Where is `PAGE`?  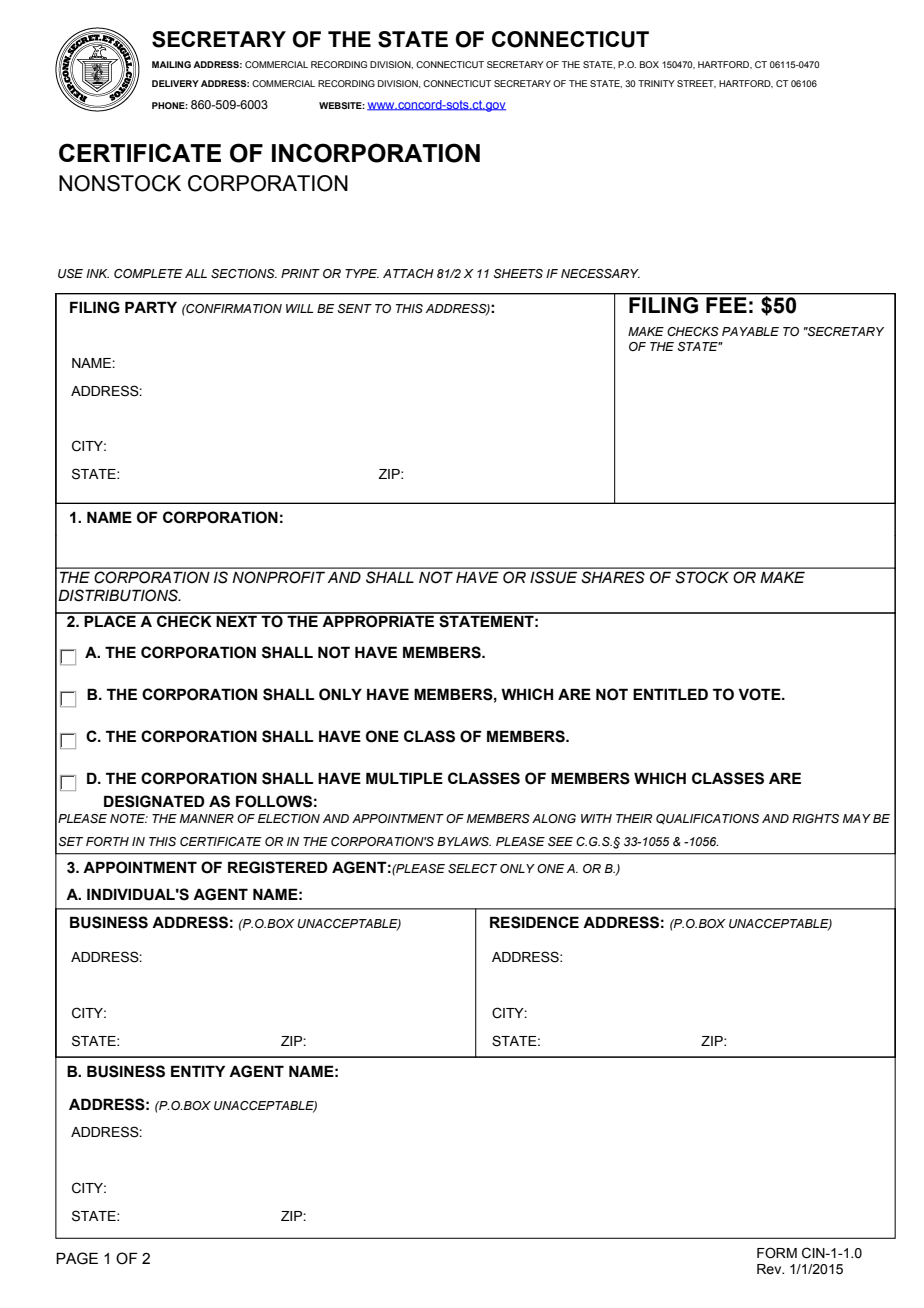 PAGE is located at coordinates (77, 1258).
